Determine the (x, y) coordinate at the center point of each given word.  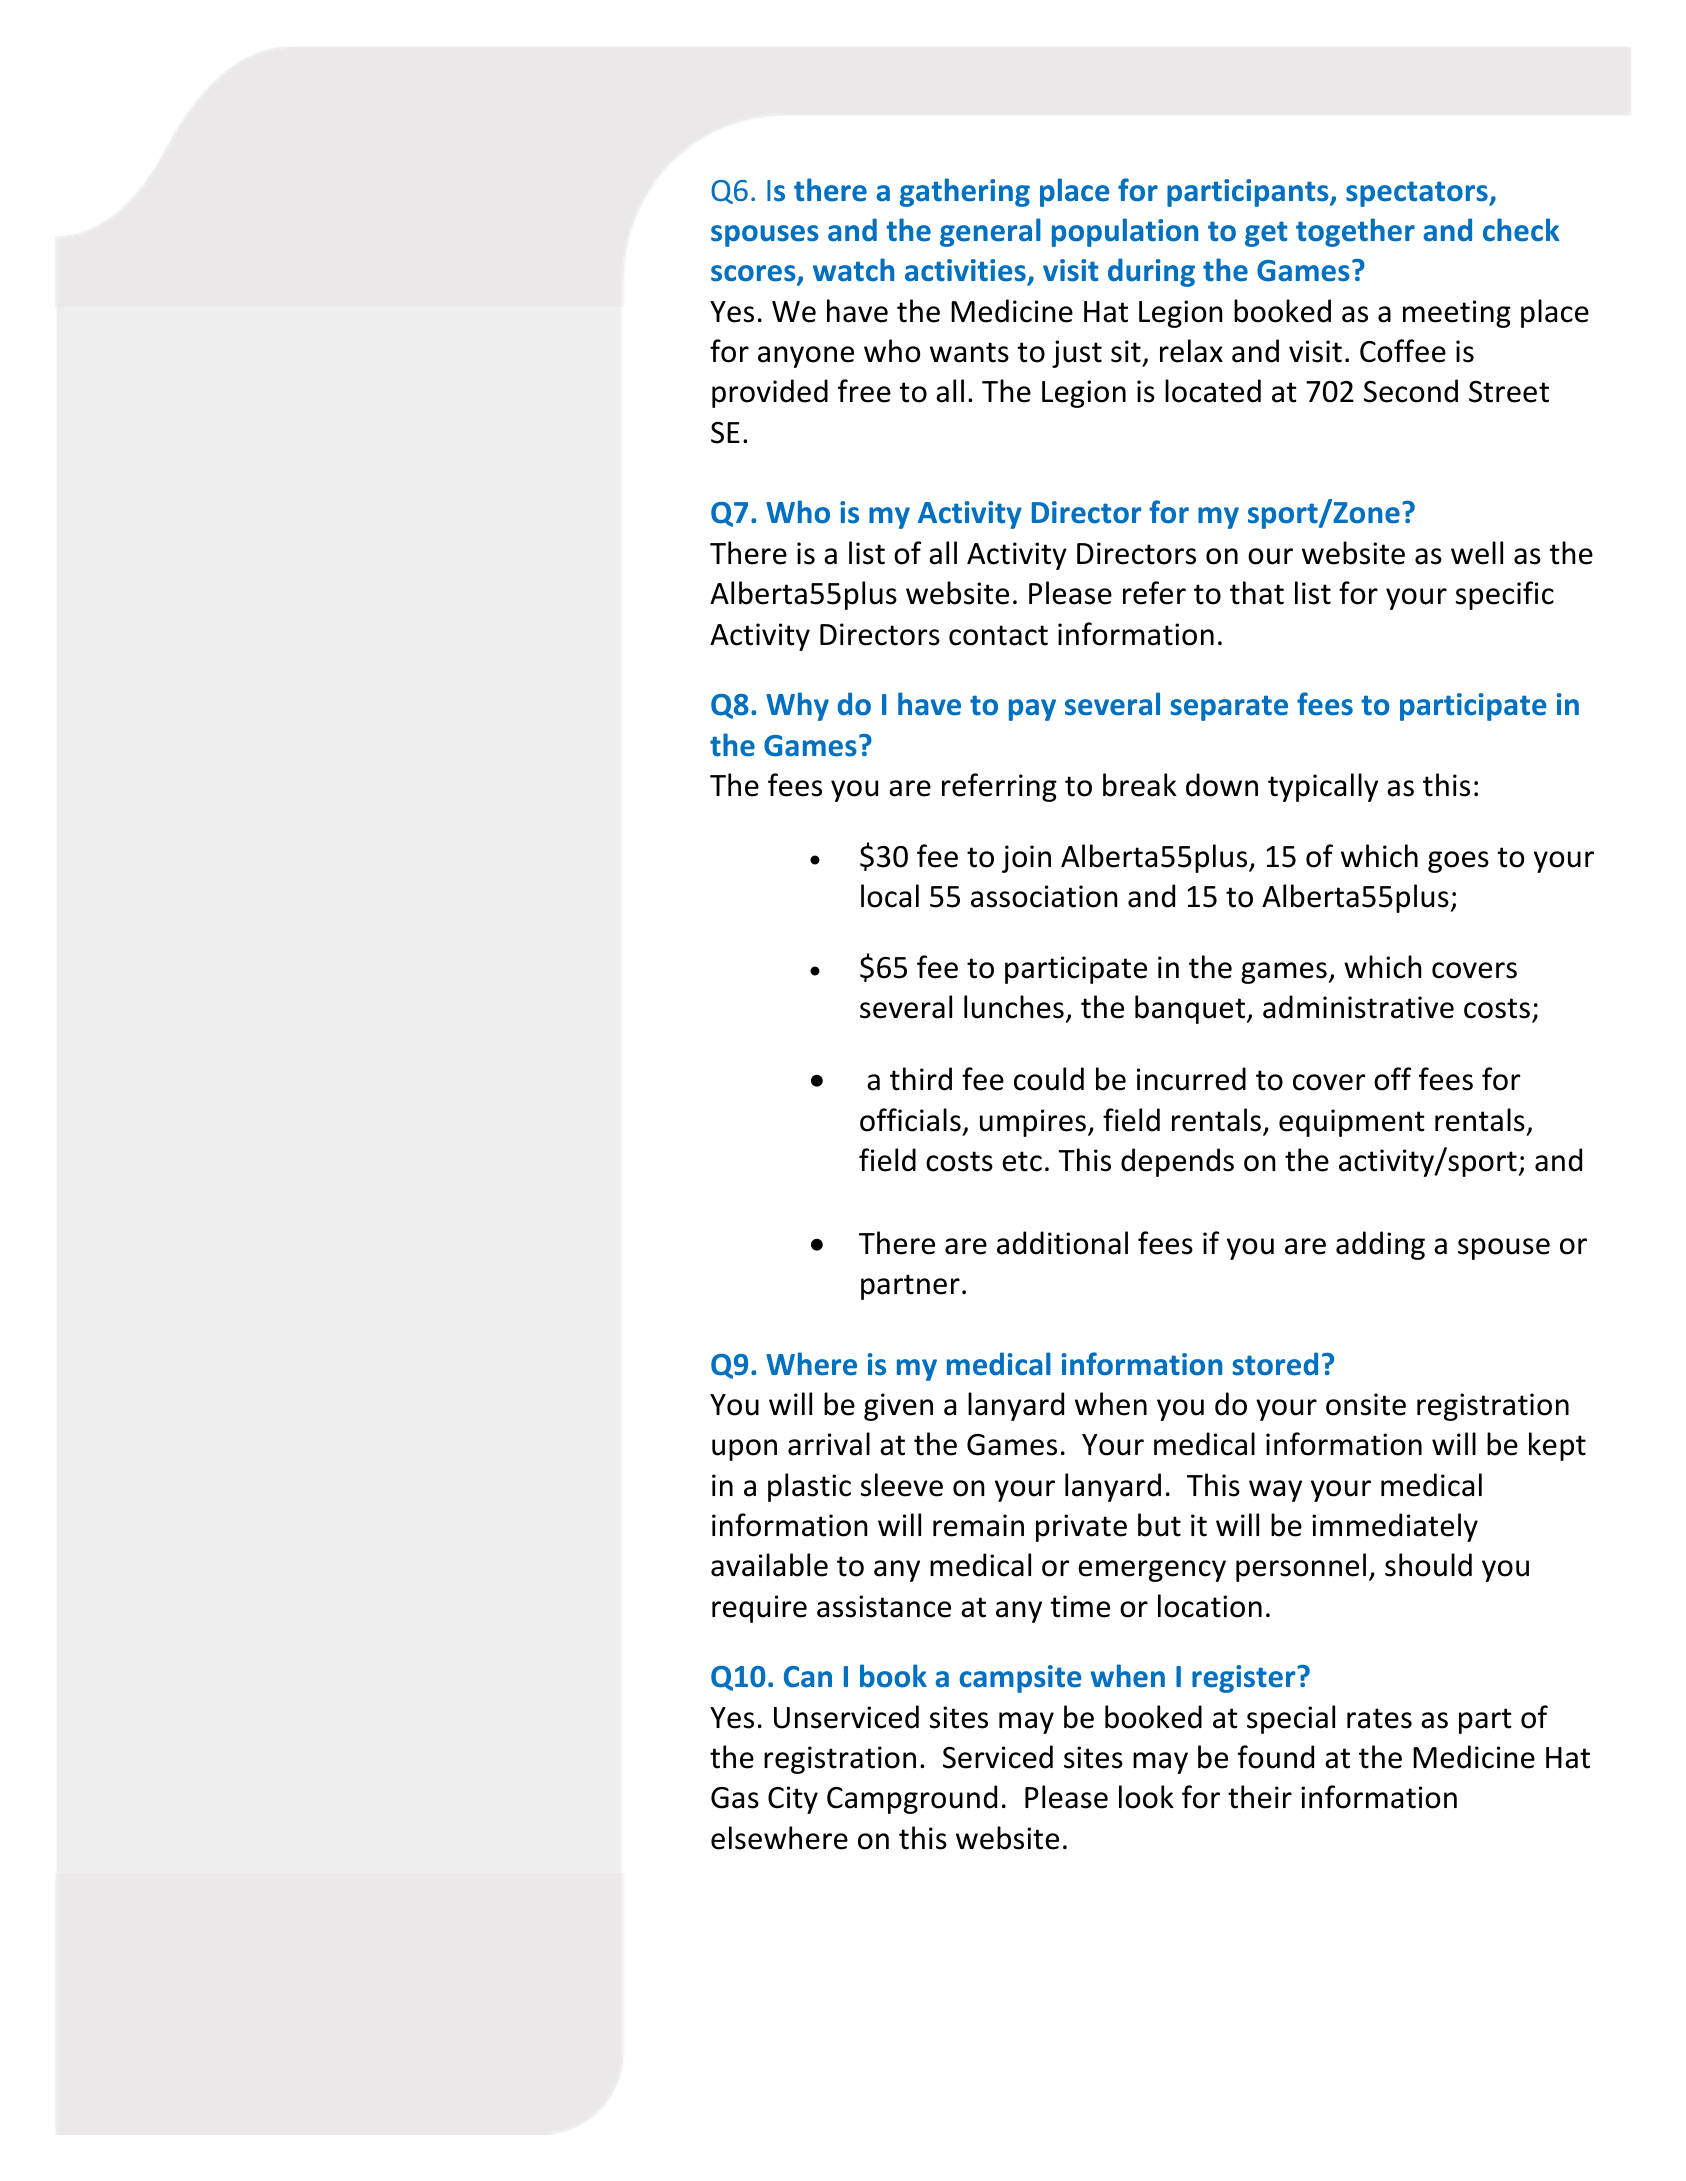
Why (797, 706)
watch (853, 270)
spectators (1418, 194)
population (1125, 232)
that (1257, 593)
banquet (1191, 1009)
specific (1505, 595)
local (890, 896)
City (793, 1800)
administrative (1358, 1007)
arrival (829, 1444)
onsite (1366, 1404)
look (1146, 1797)
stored (1275, 1364)
